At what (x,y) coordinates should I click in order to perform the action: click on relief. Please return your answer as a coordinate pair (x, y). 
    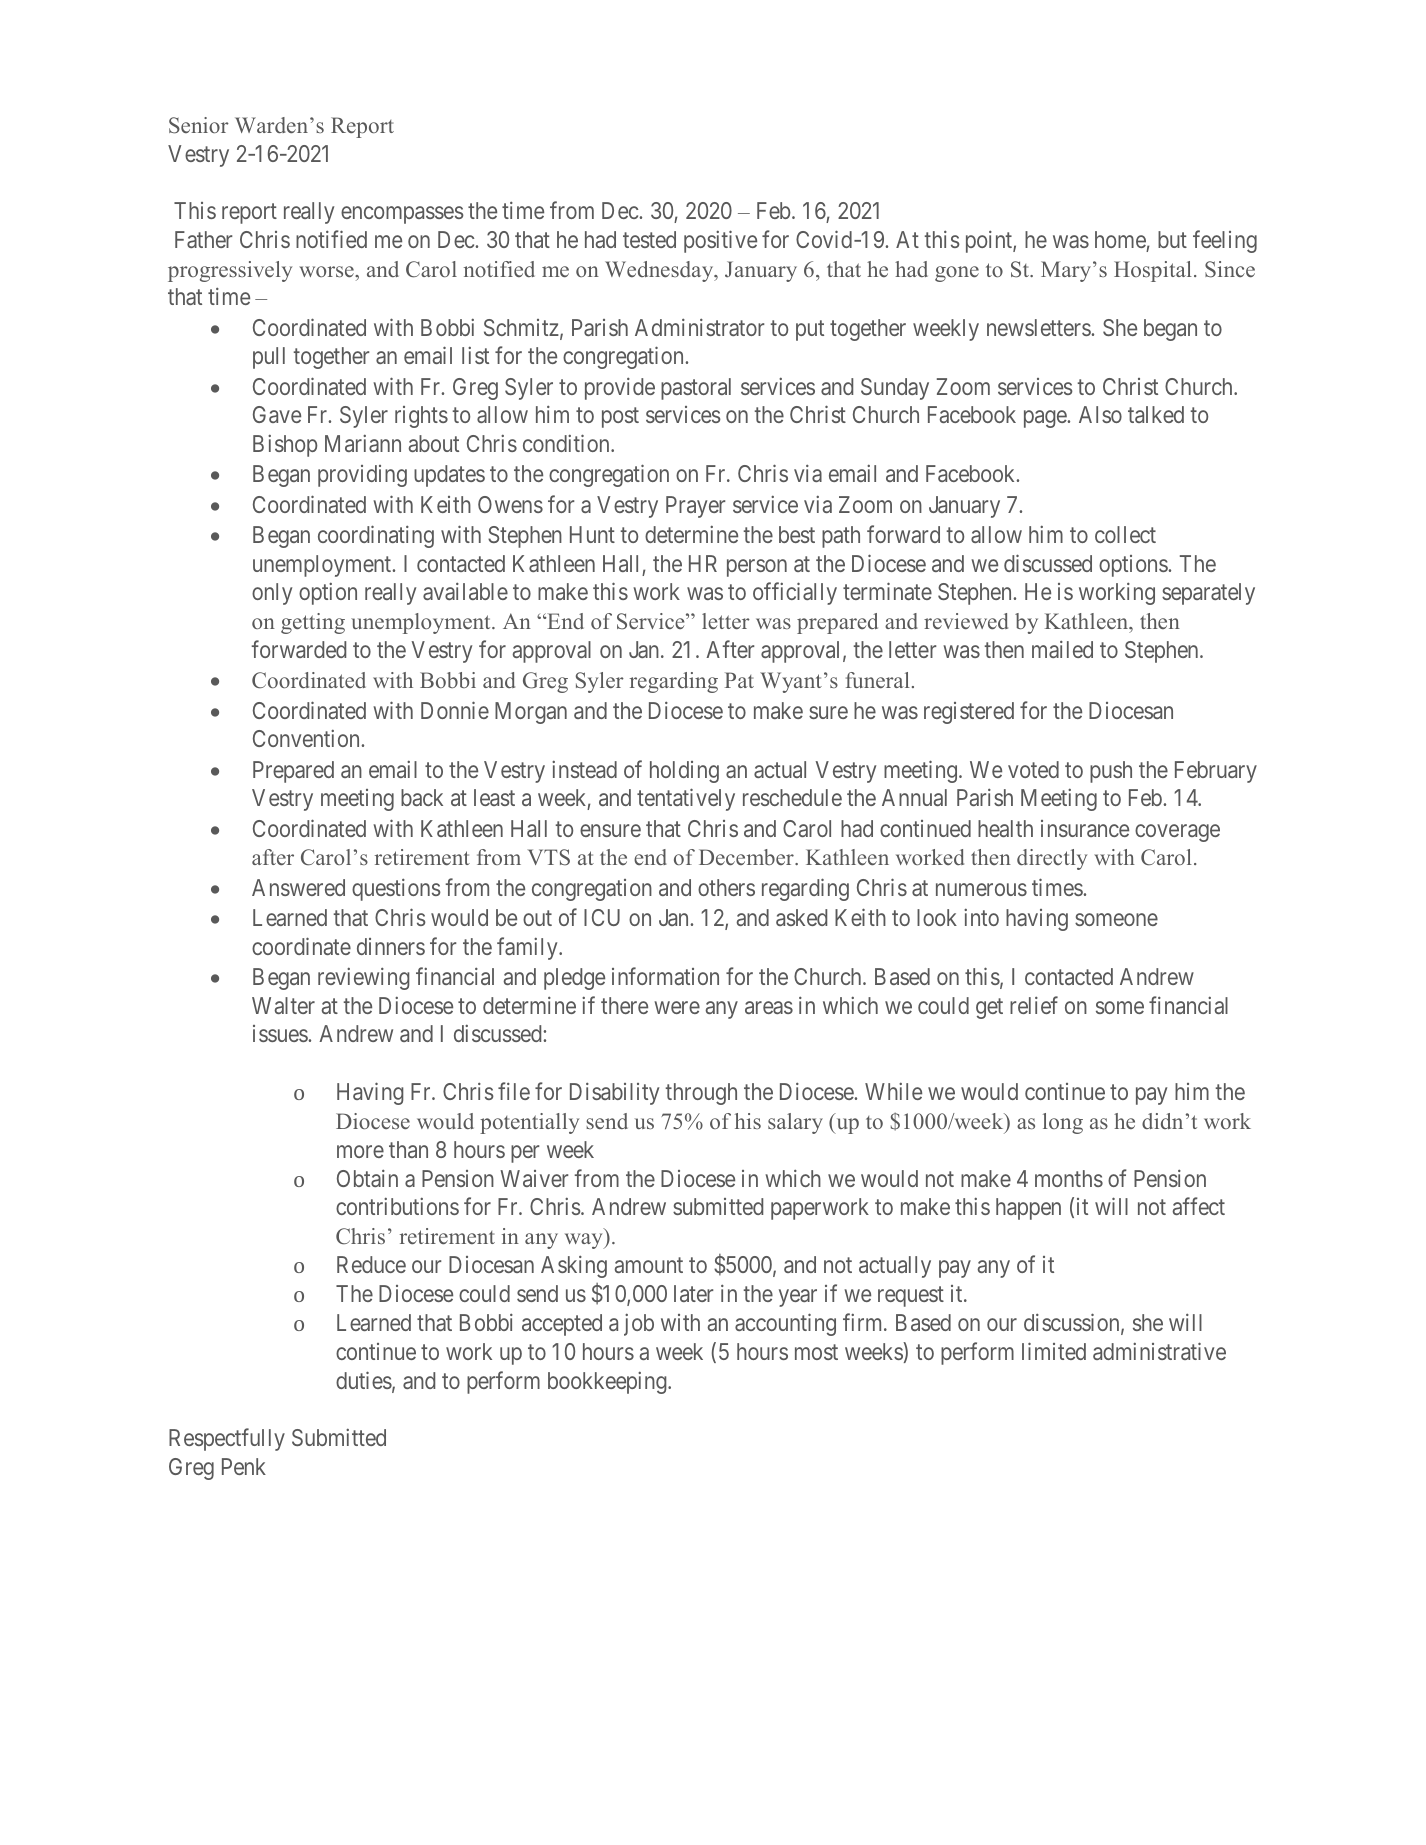
    Looking at the image, I should click on (1034, 1005).
